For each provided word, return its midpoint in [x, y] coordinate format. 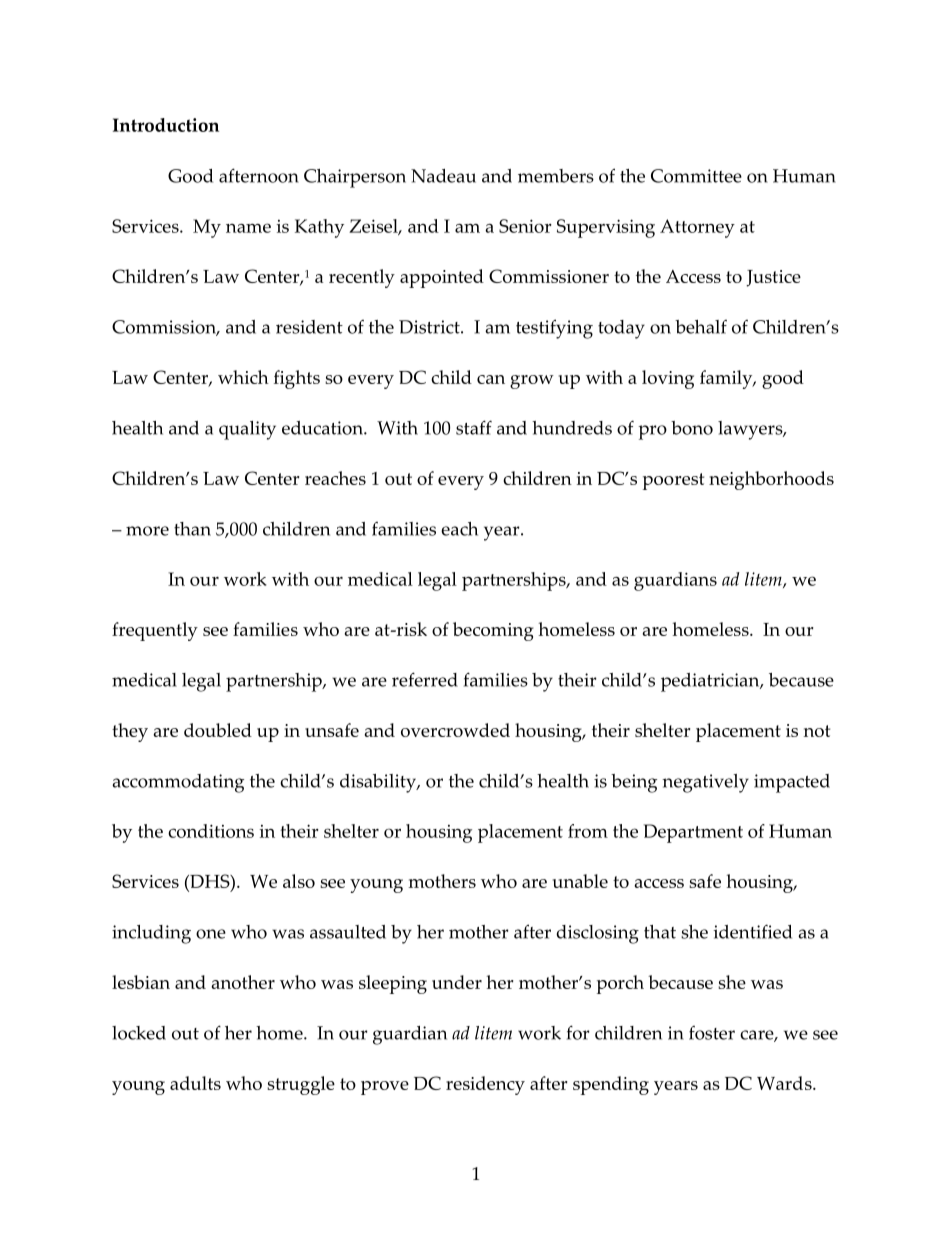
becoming [493, 631]
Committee [696, 176]
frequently [155, 631]
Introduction [166, 125]
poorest [673, 481]
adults [195, 1083]
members [556, 176]
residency [485, 1085]
